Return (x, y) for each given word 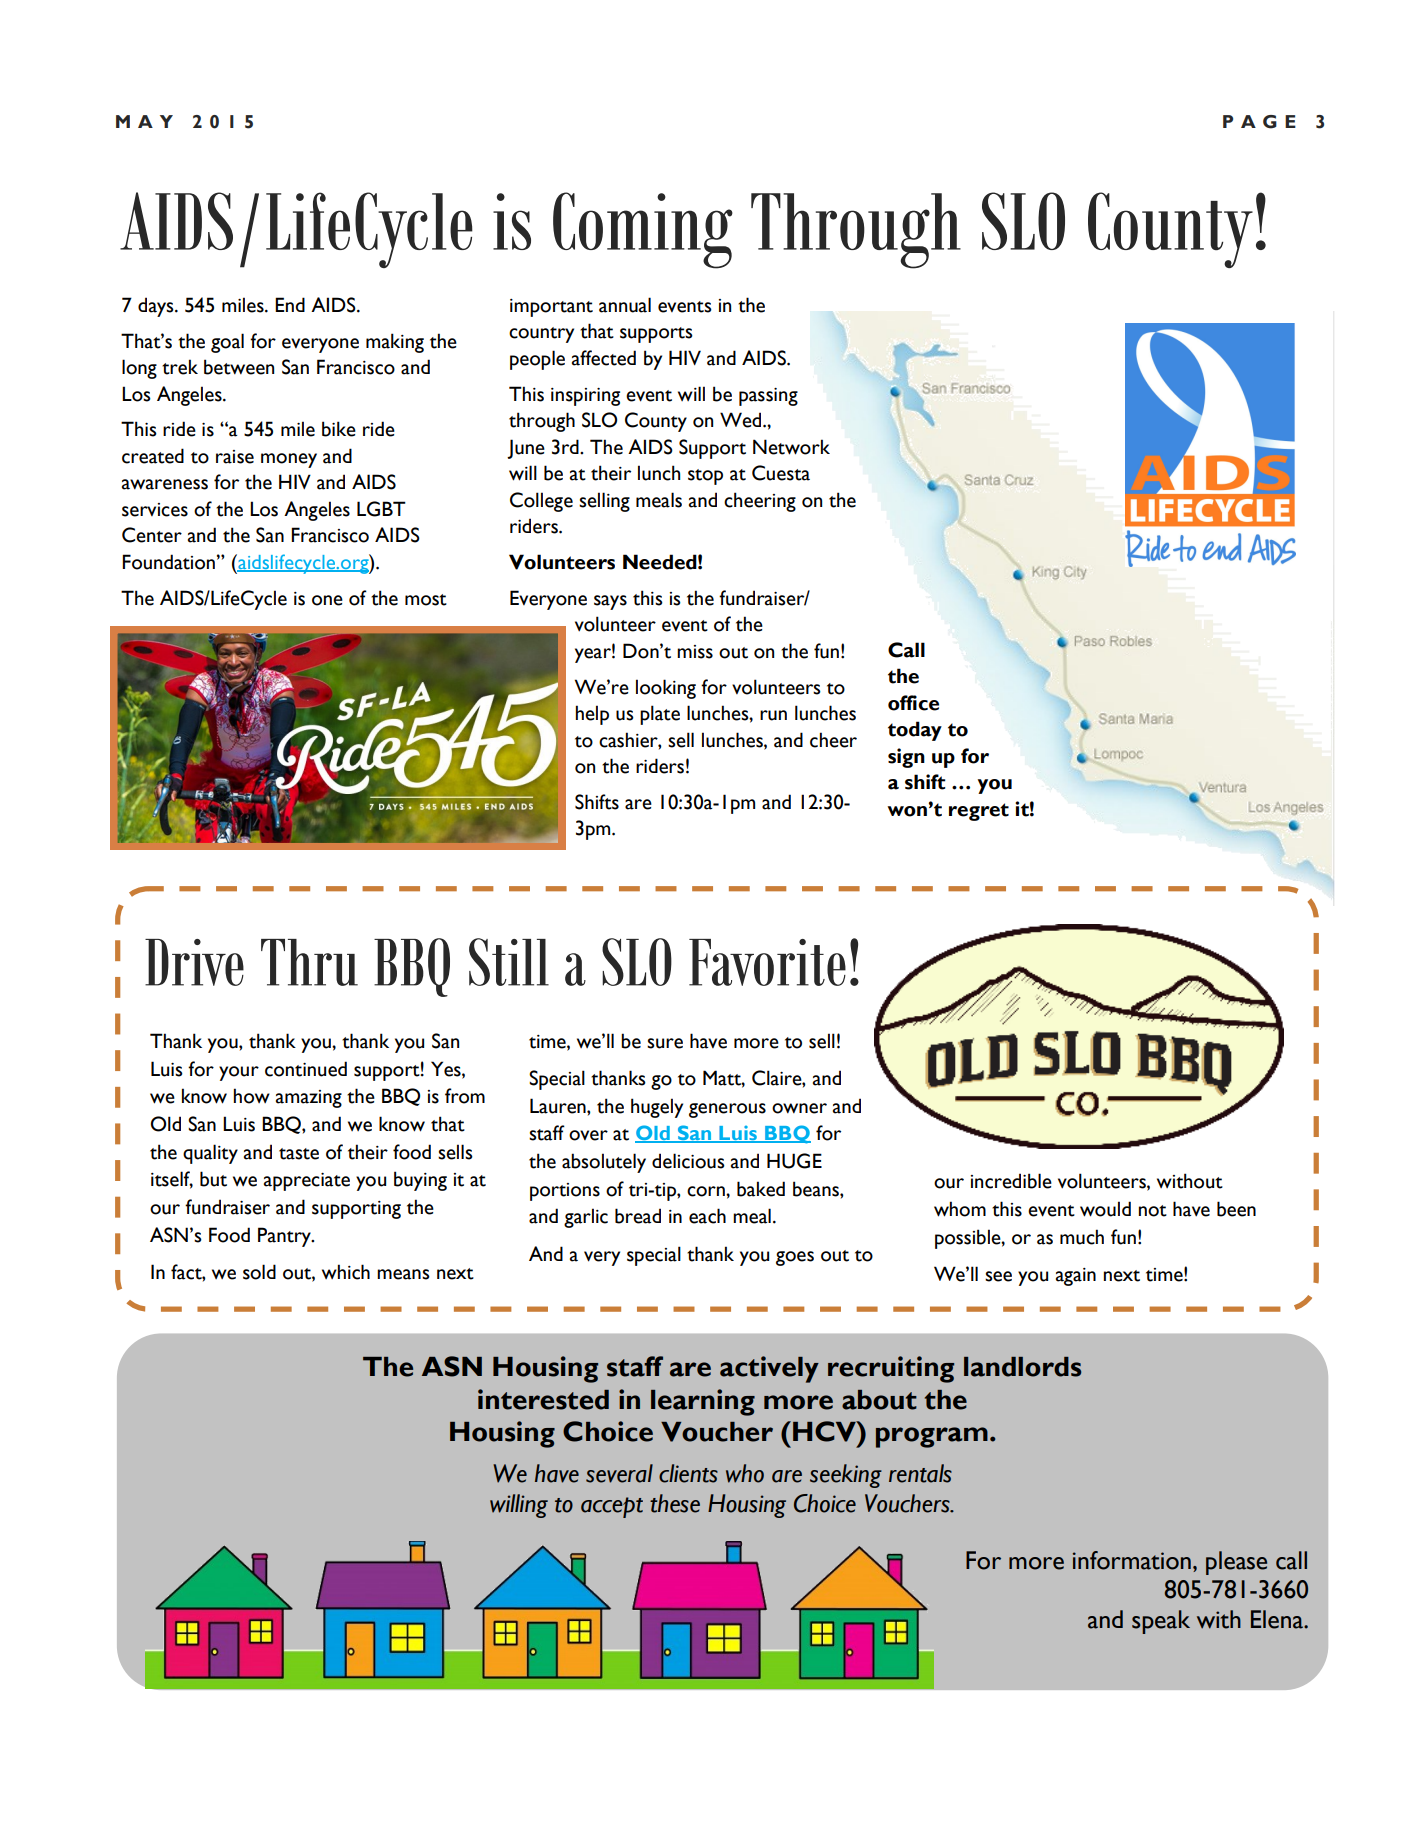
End (290, 304)
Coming (643, 230)
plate (660, 715)
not (1153, 1211)
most (426, 600)
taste (299, 1154)
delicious (688, 1161)
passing (768, 397)
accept (612, 1507)
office (913, 703)
